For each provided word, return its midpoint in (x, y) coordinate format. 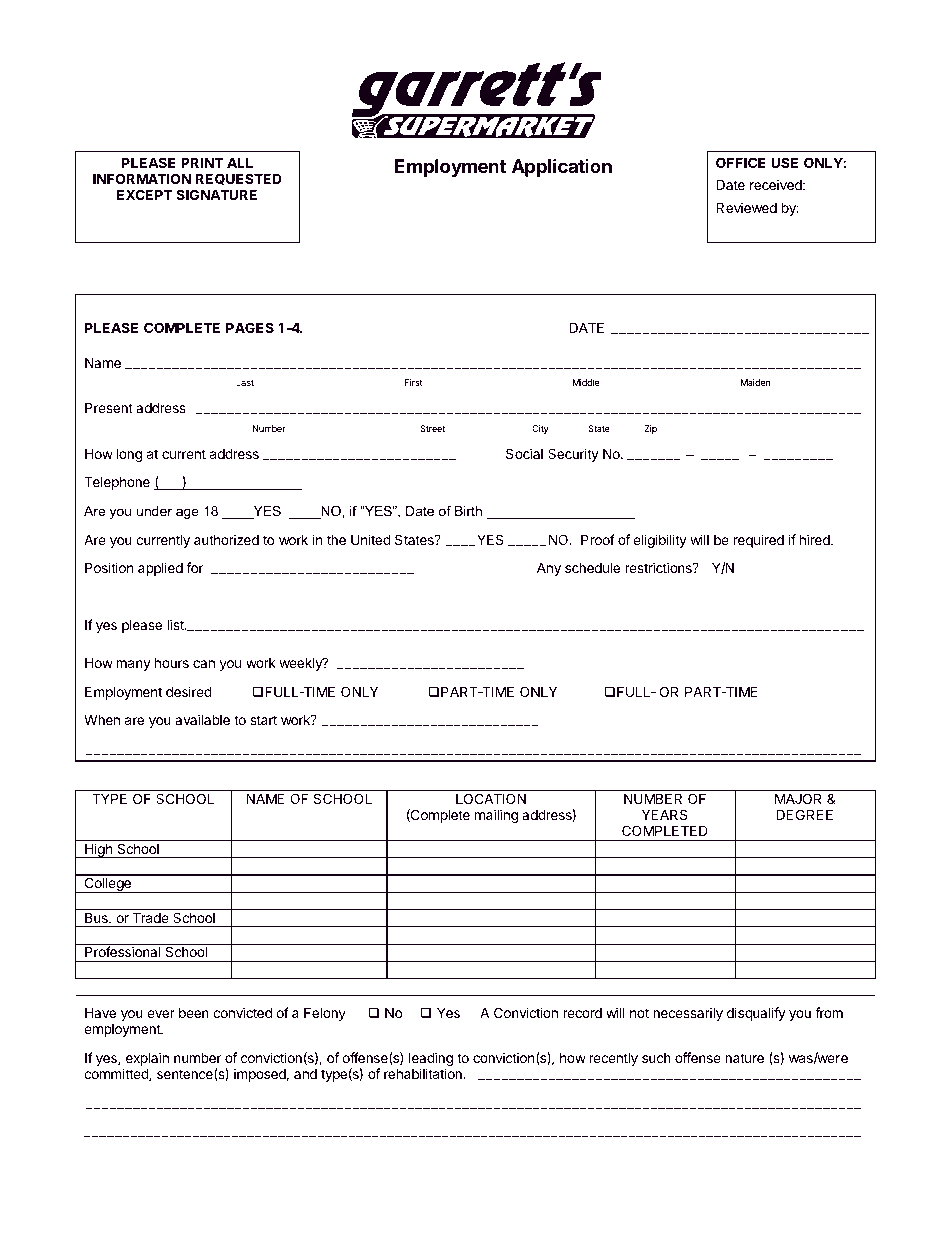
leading (431, 1060)
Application (562, 167)
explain (146, 1060)
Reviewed (746, 207)
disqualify (756, 1014)
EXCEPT (145, 194)
